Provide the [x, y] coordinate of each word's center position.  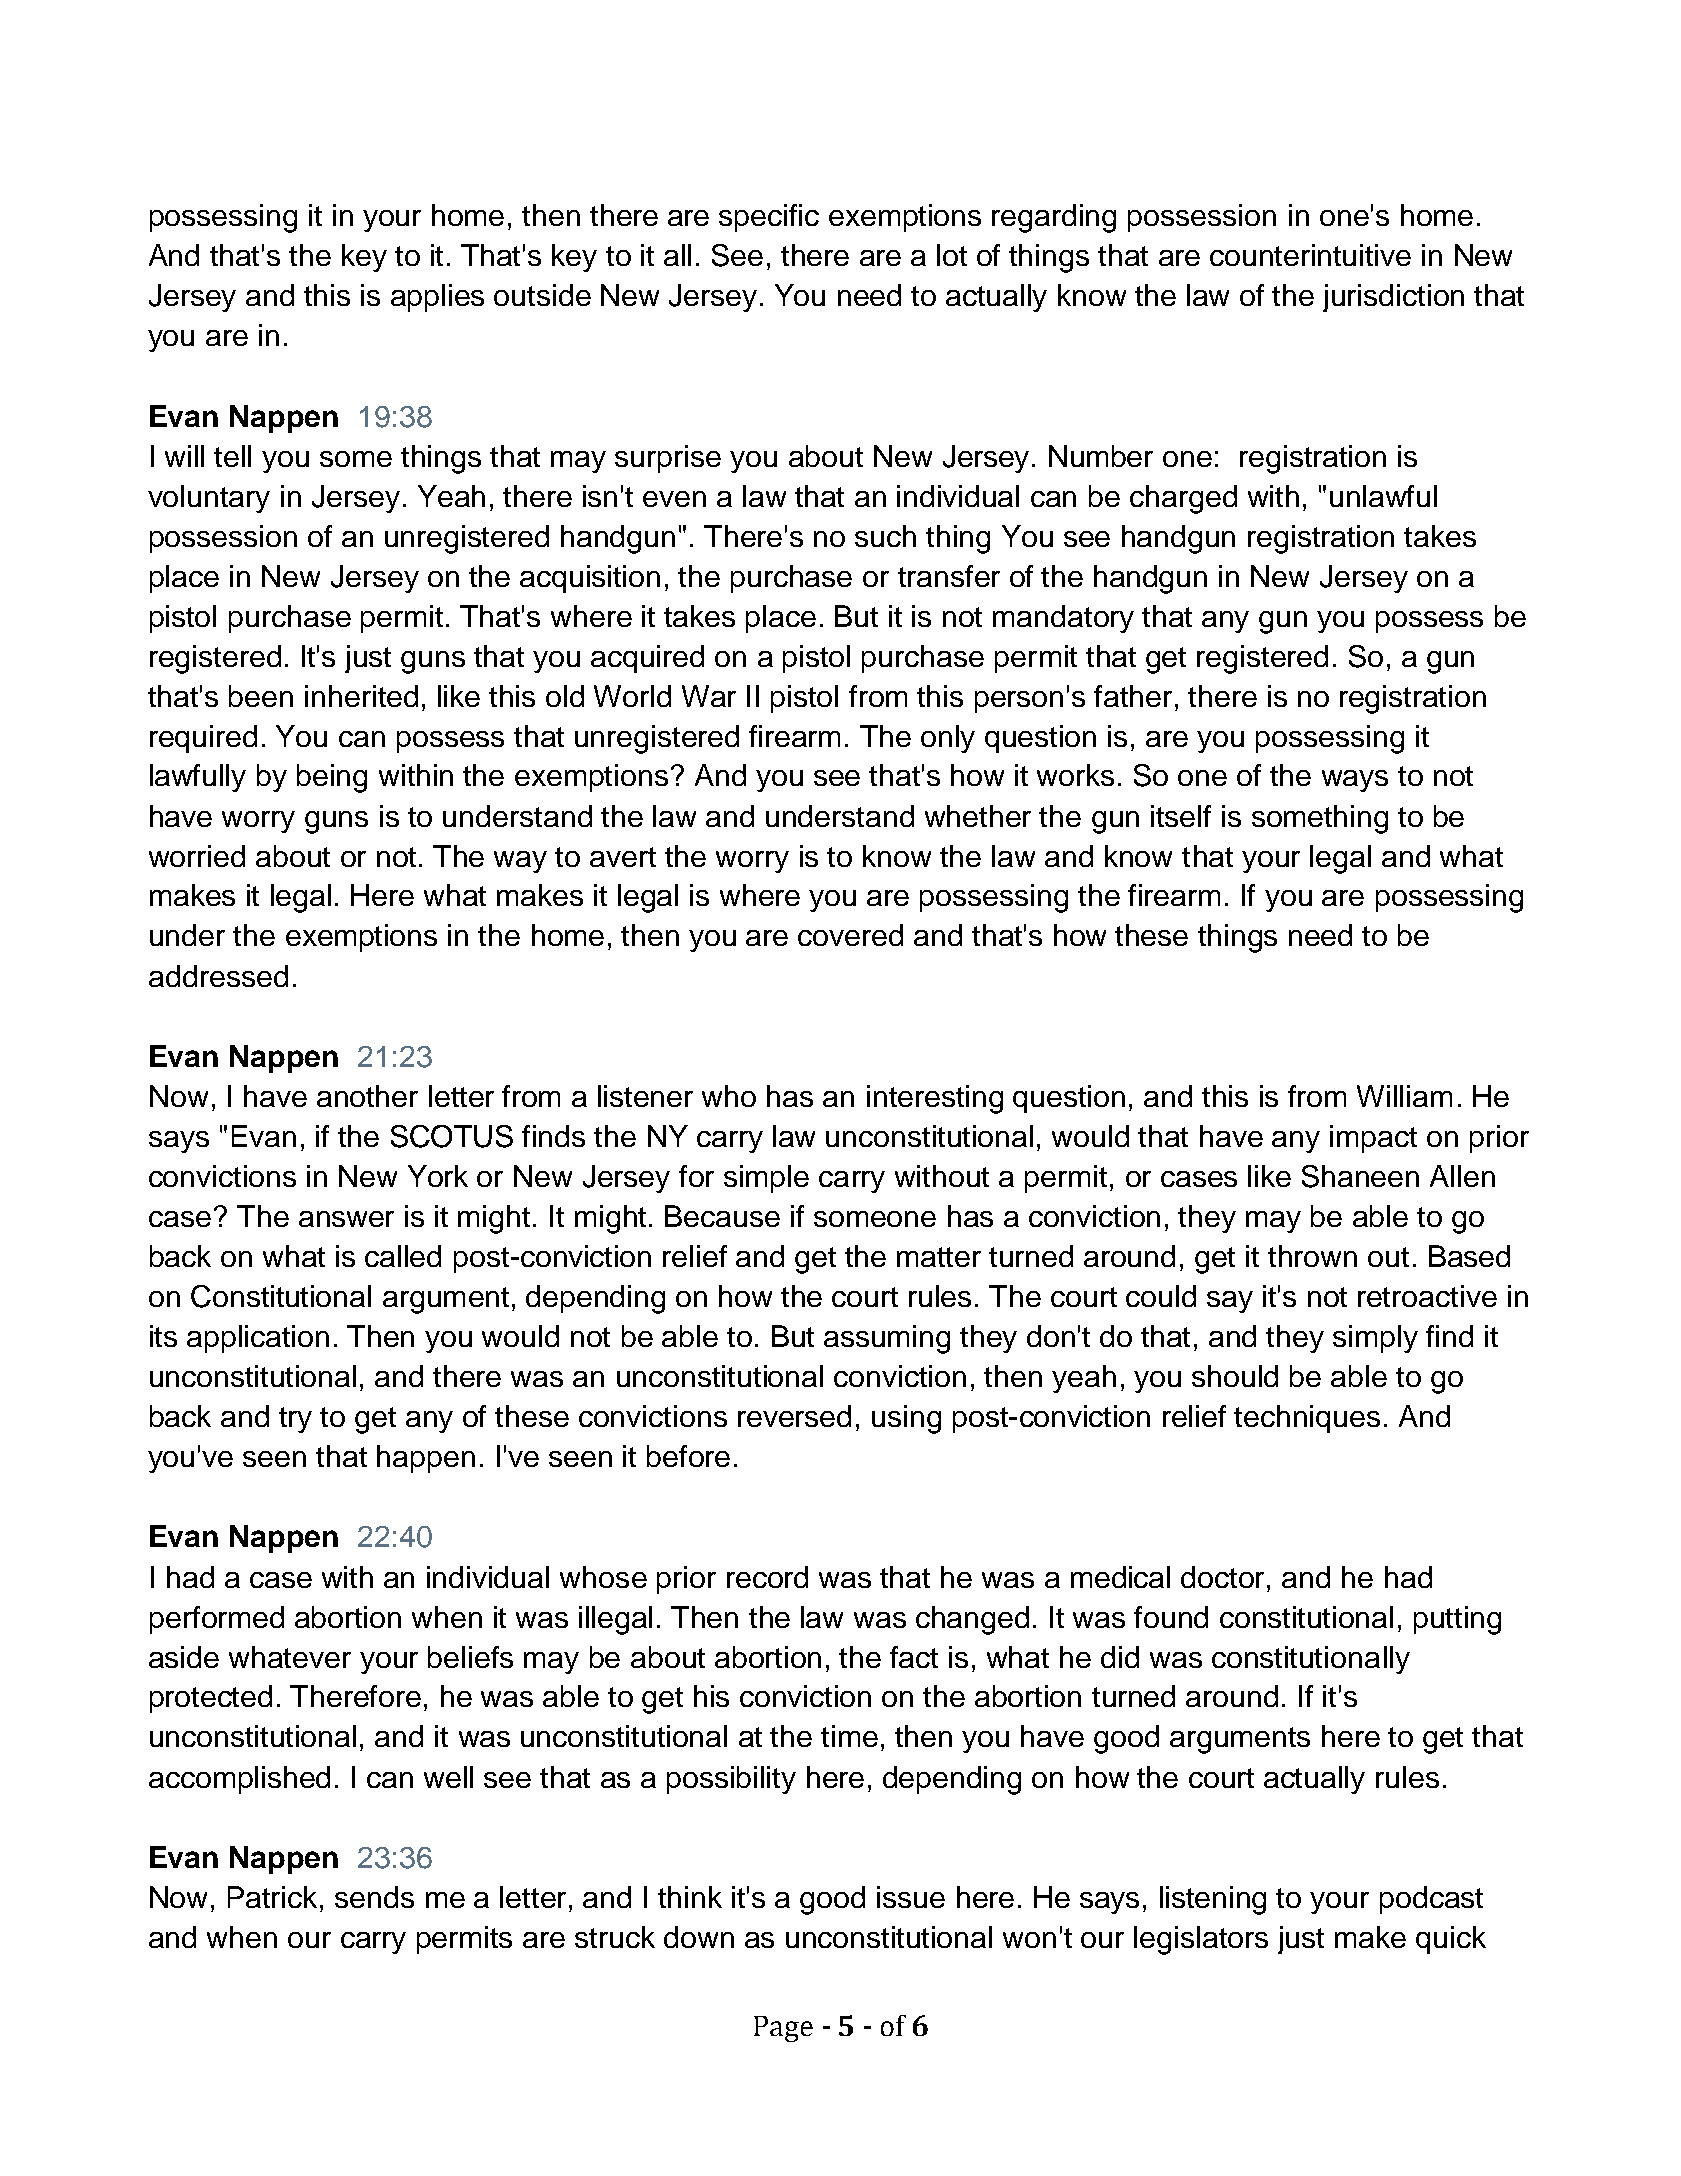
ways [1355, 781]
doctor [1224, 1577]
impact [1373, 1139]
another [367, 1096]
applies [437, 298]
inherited [361, 696]
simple [766, 1179]
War [709, 696]
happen [426, 1459]
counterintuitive [1310, 255]
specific [769, 218]
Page [783, 2029]
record [767, 1577]
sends [374, 1897]
